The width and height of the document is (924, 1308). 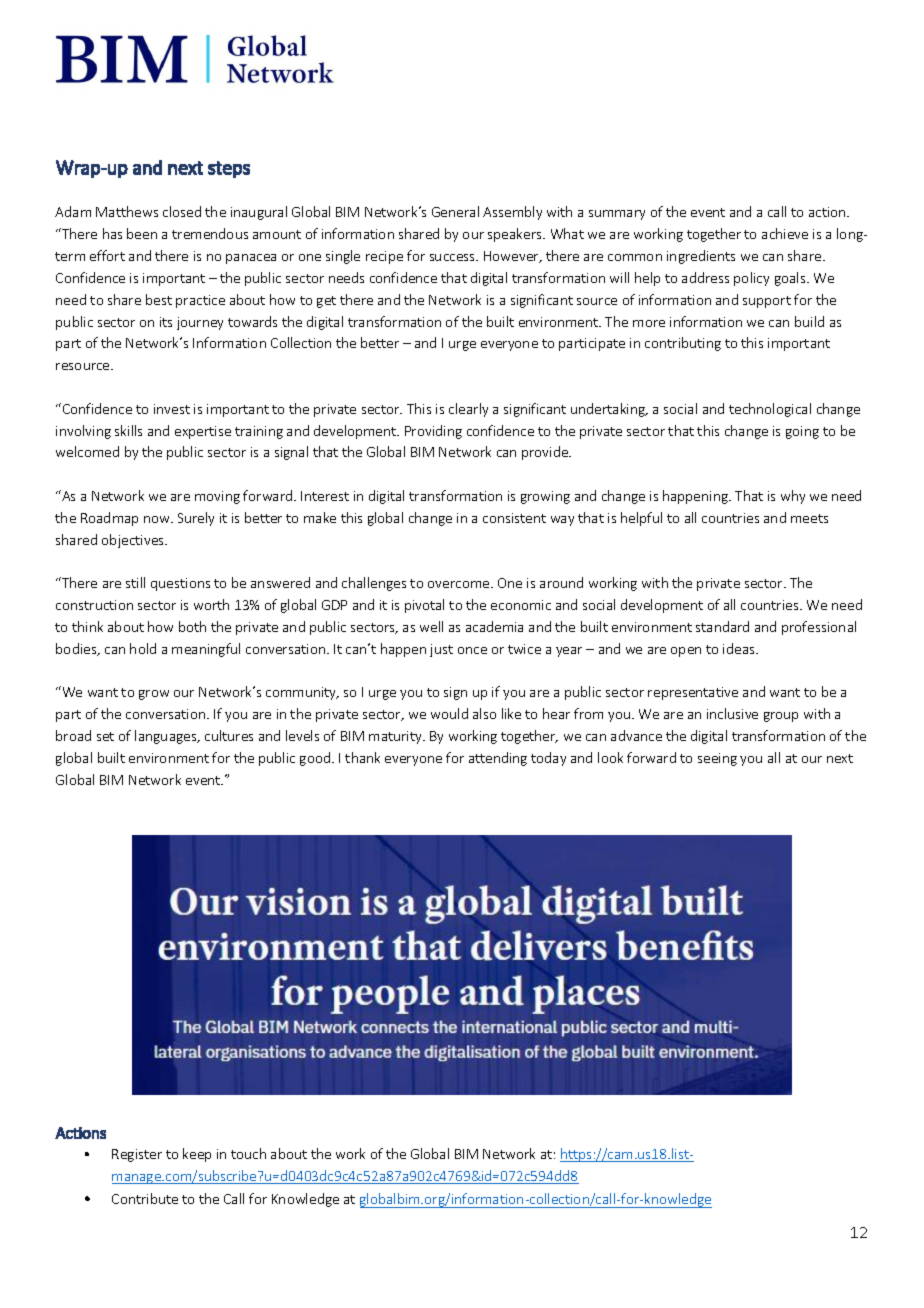 I want to click on would, so click(x=449, y=713).
